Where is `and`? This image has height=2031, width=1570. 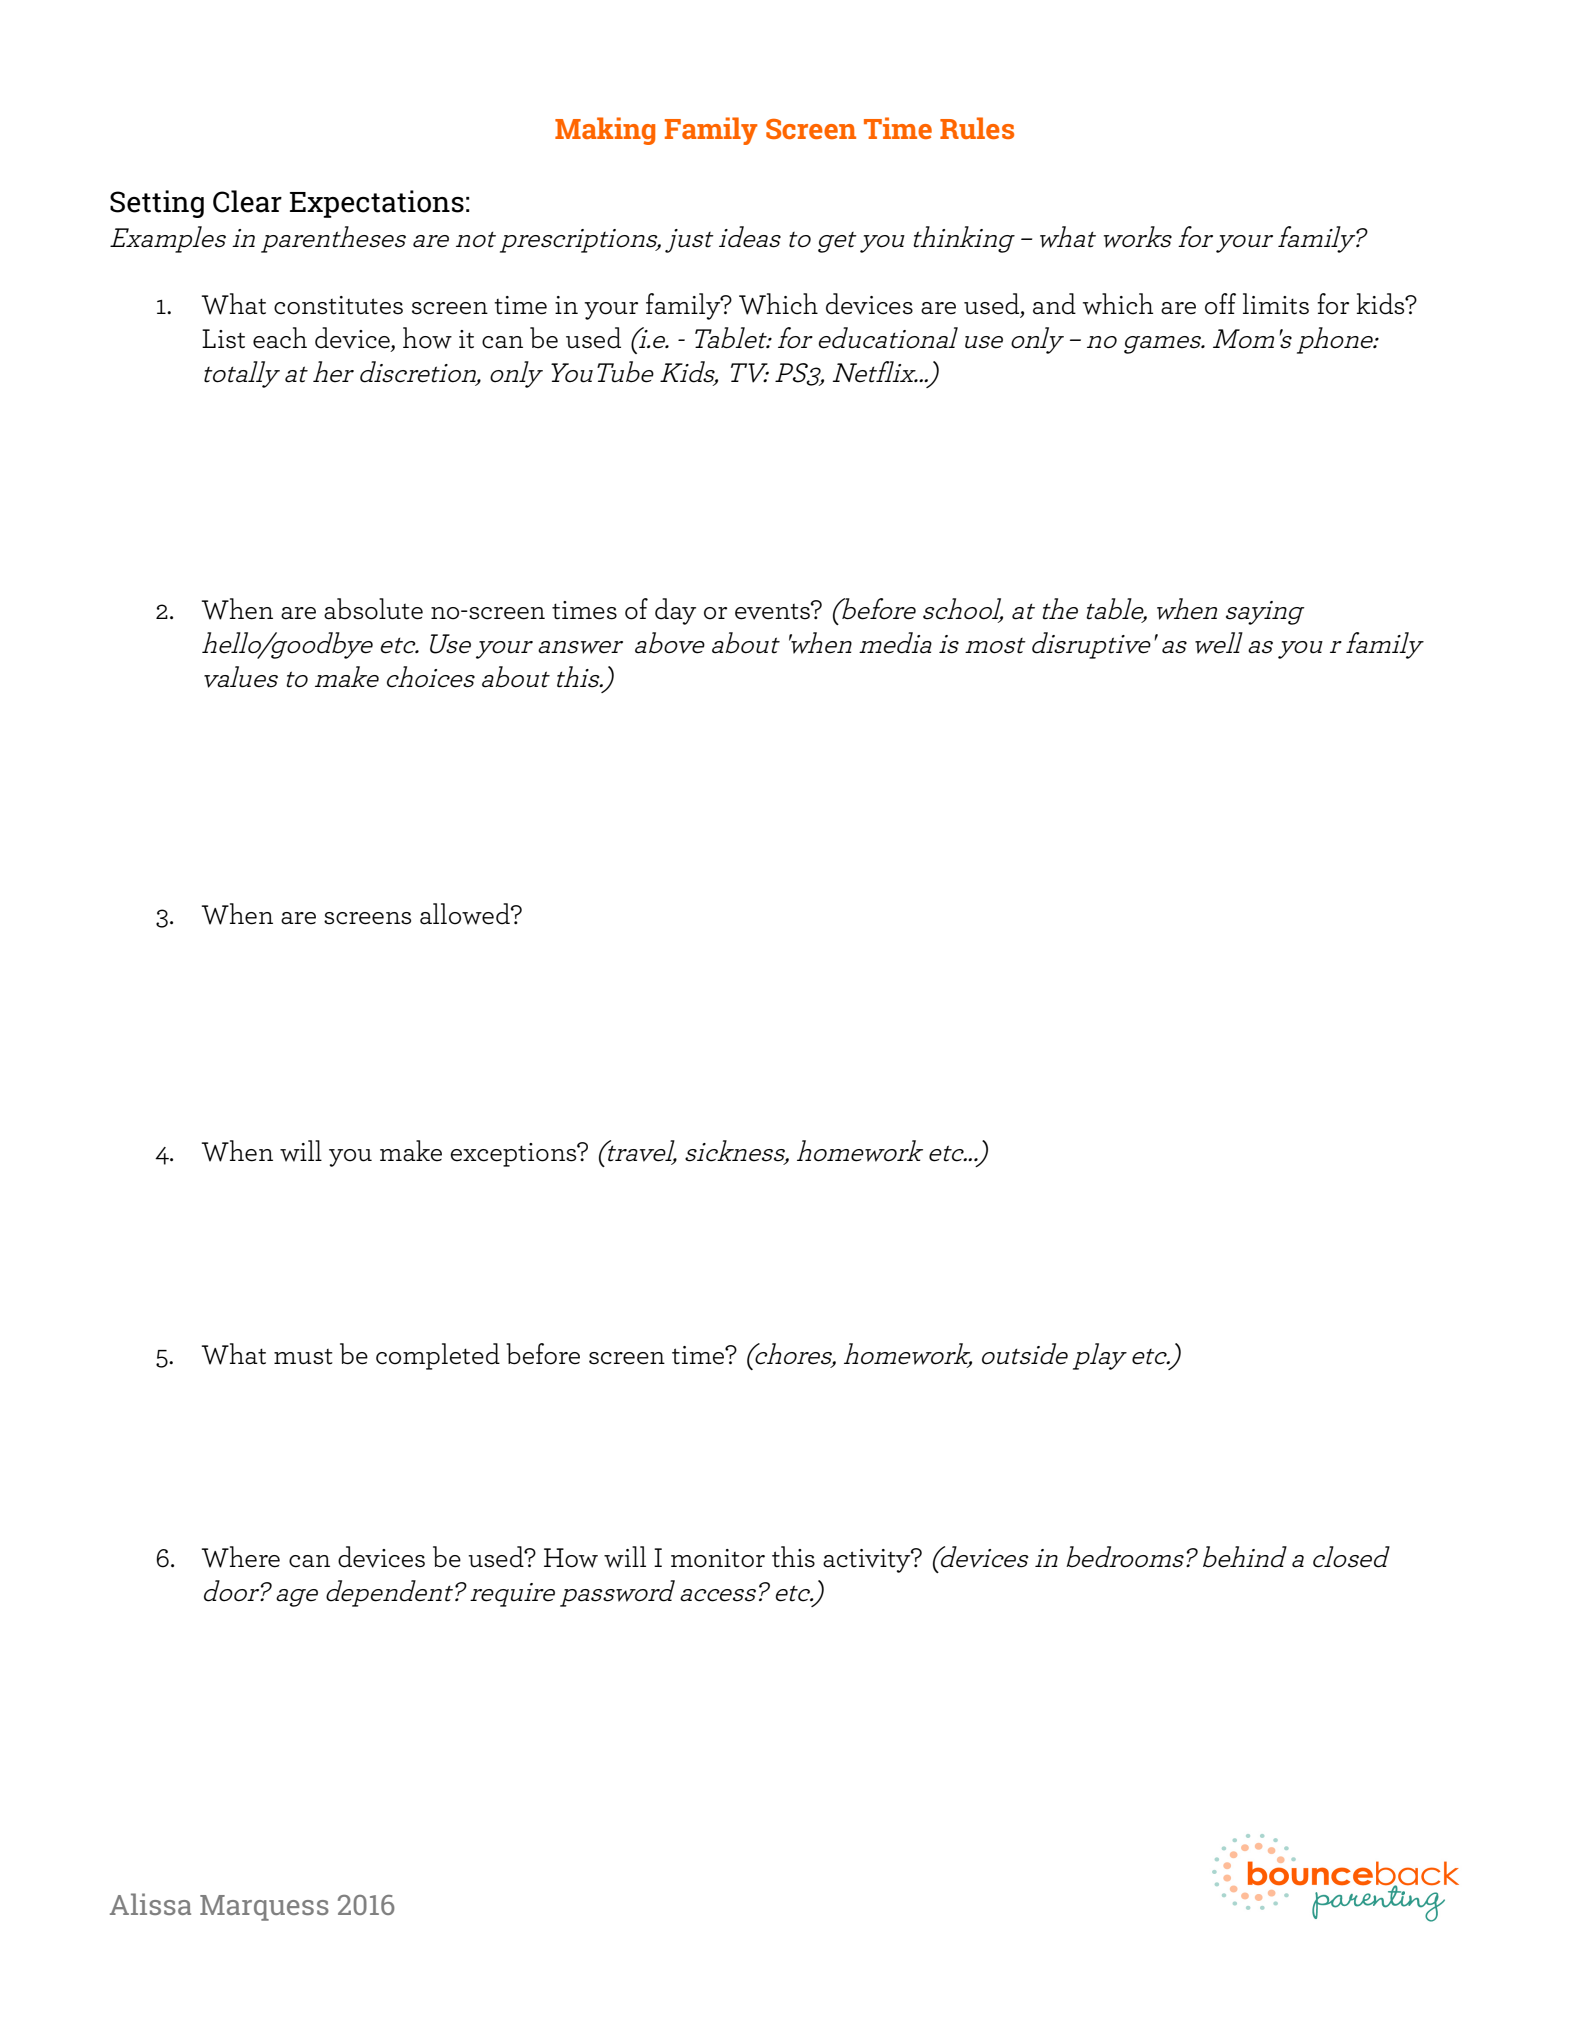
and is located at coordinates (1054, 304).
